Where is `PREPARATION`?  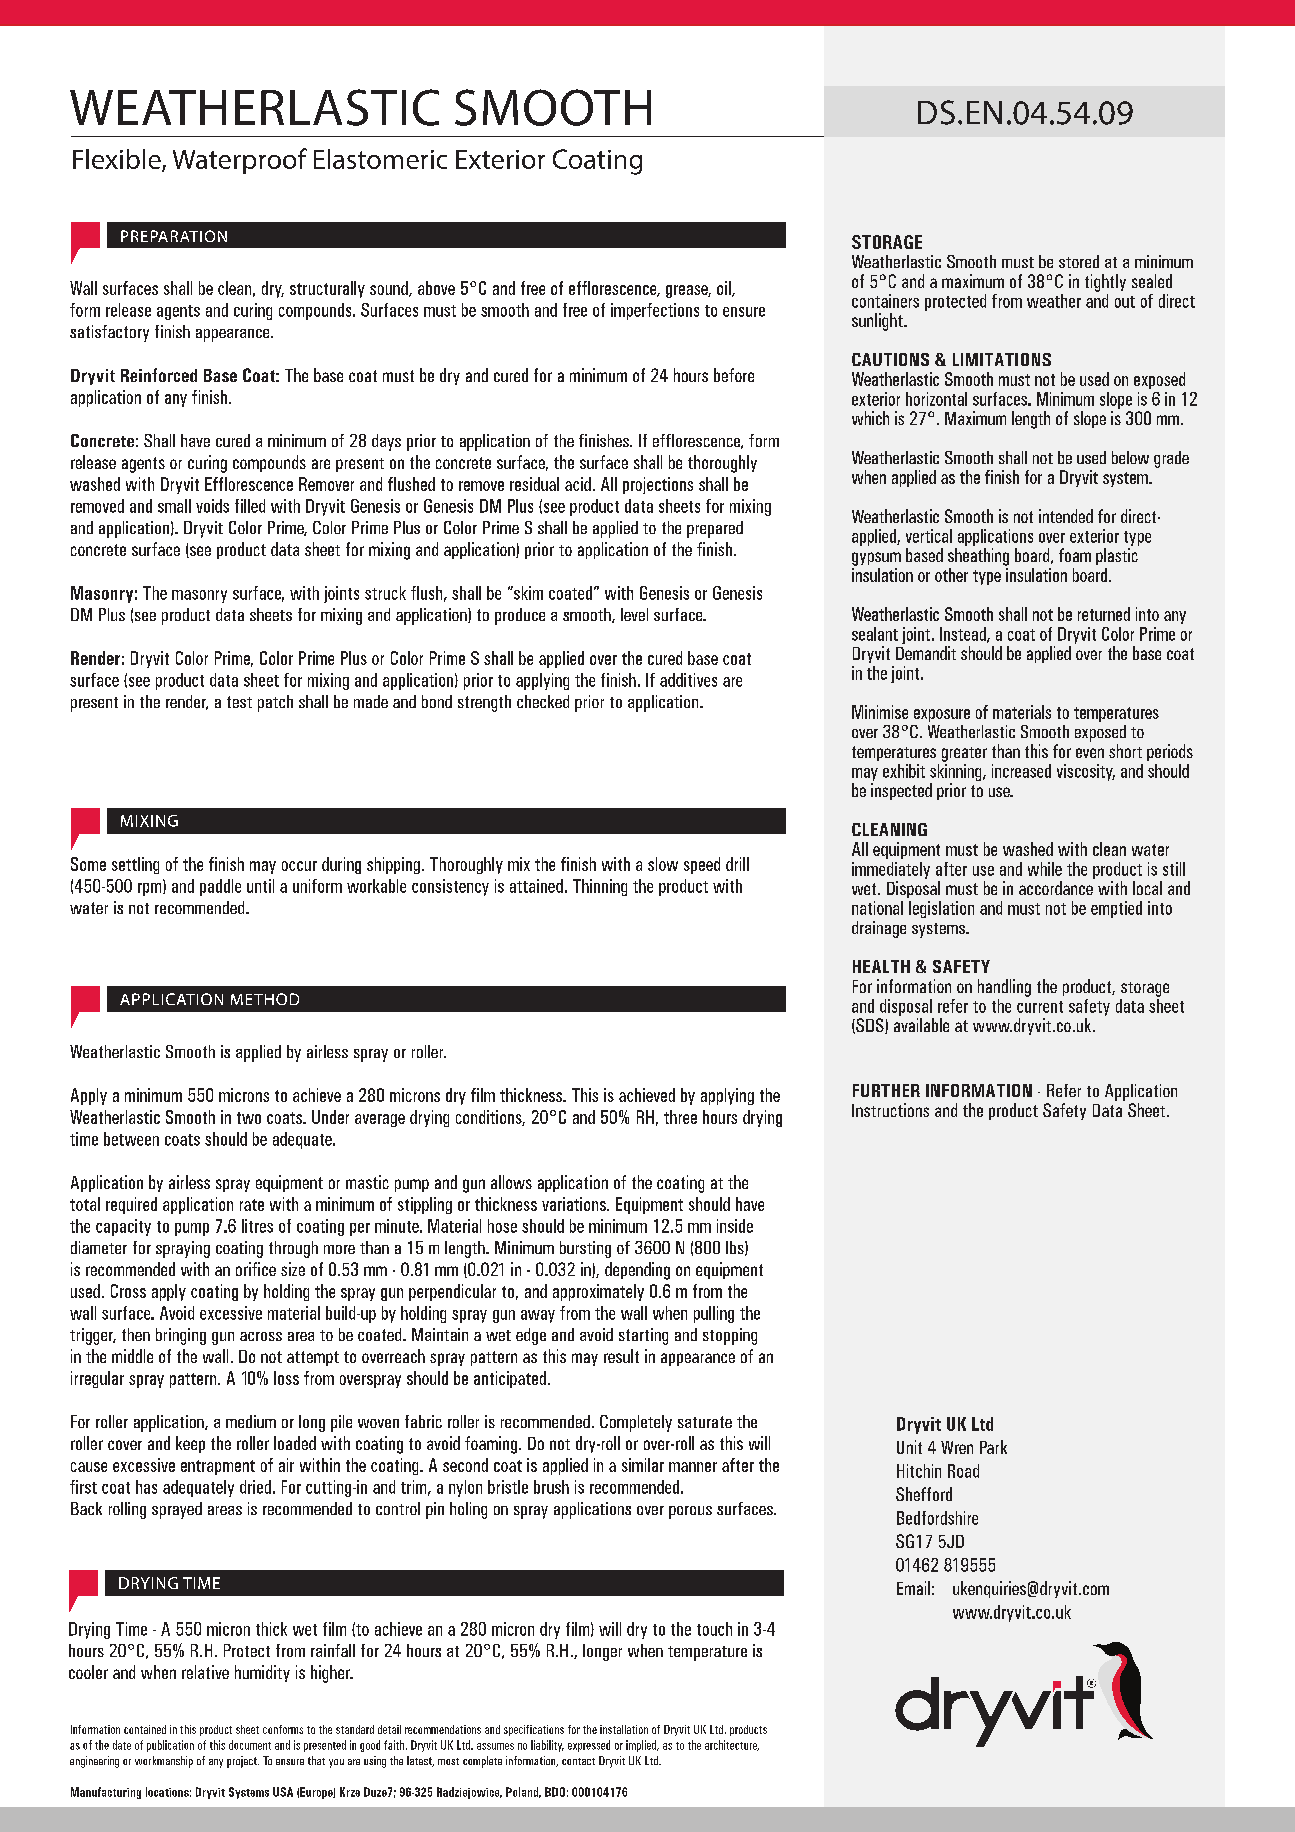 PREPARATION is located at coordinates (174, 236).
